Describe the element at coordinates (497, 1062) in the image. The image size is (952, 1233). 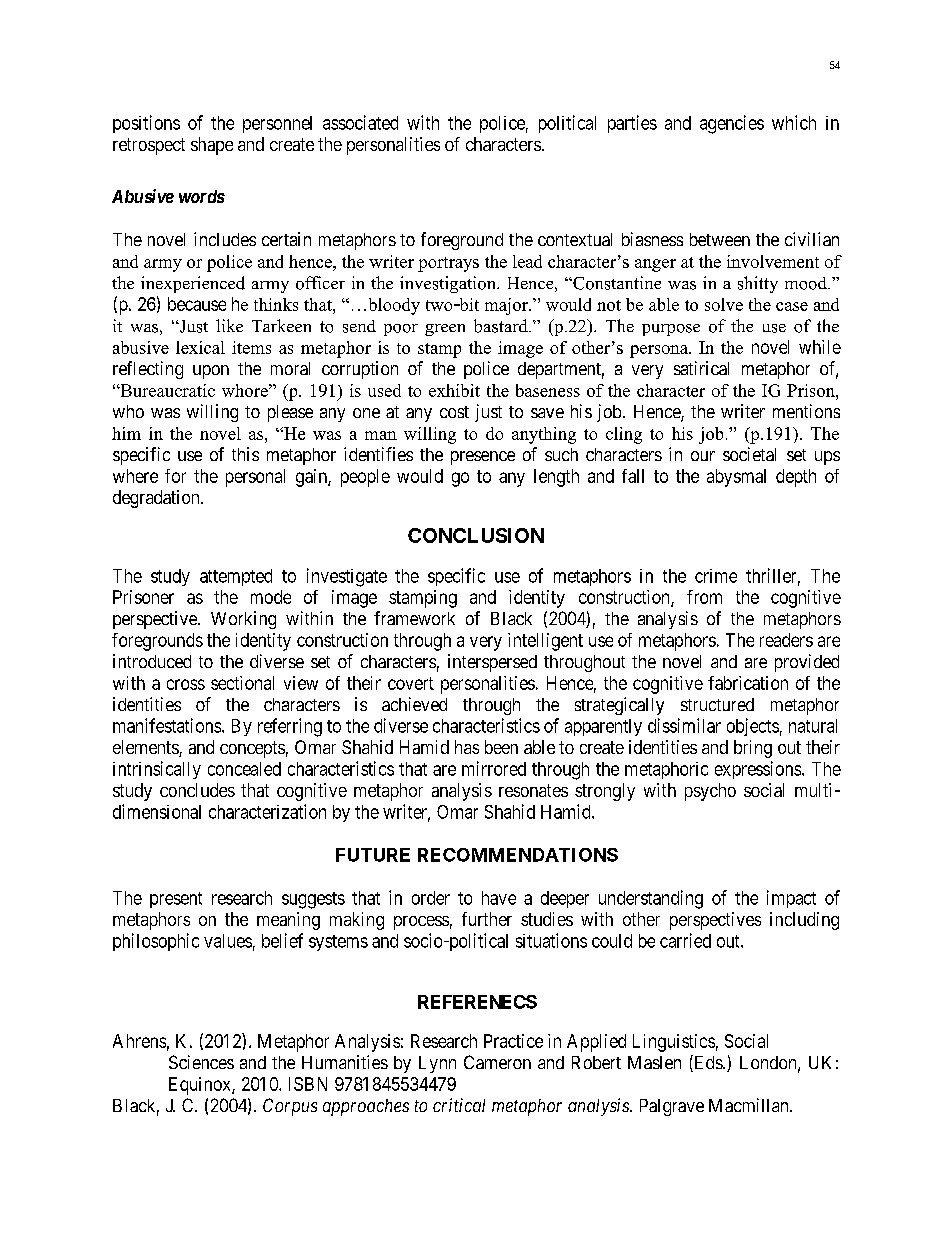
I see `Cameron` at that location.
